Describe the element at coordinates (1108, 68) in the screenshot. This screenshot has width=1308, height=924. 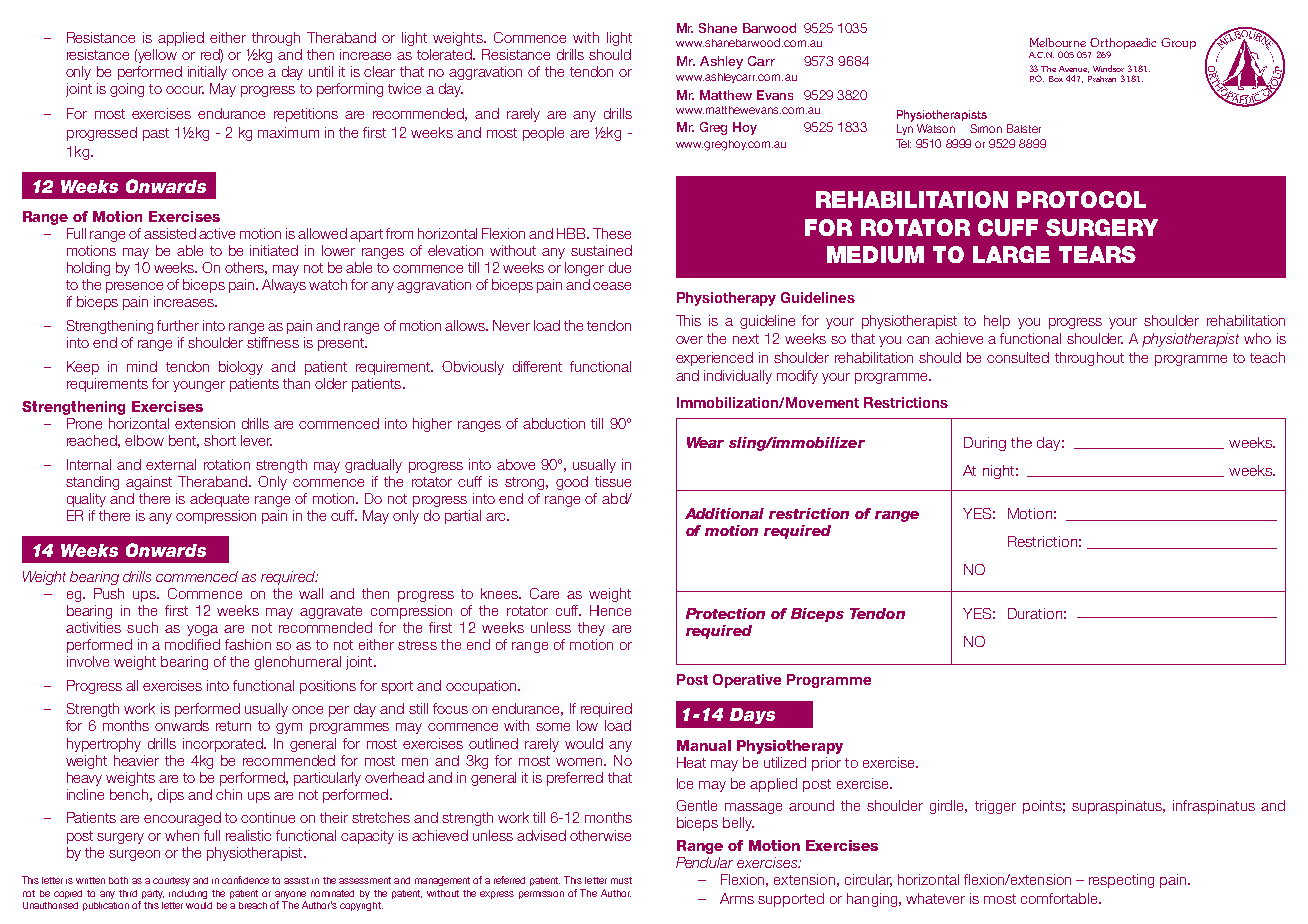
I see `Windsor` at that location.
